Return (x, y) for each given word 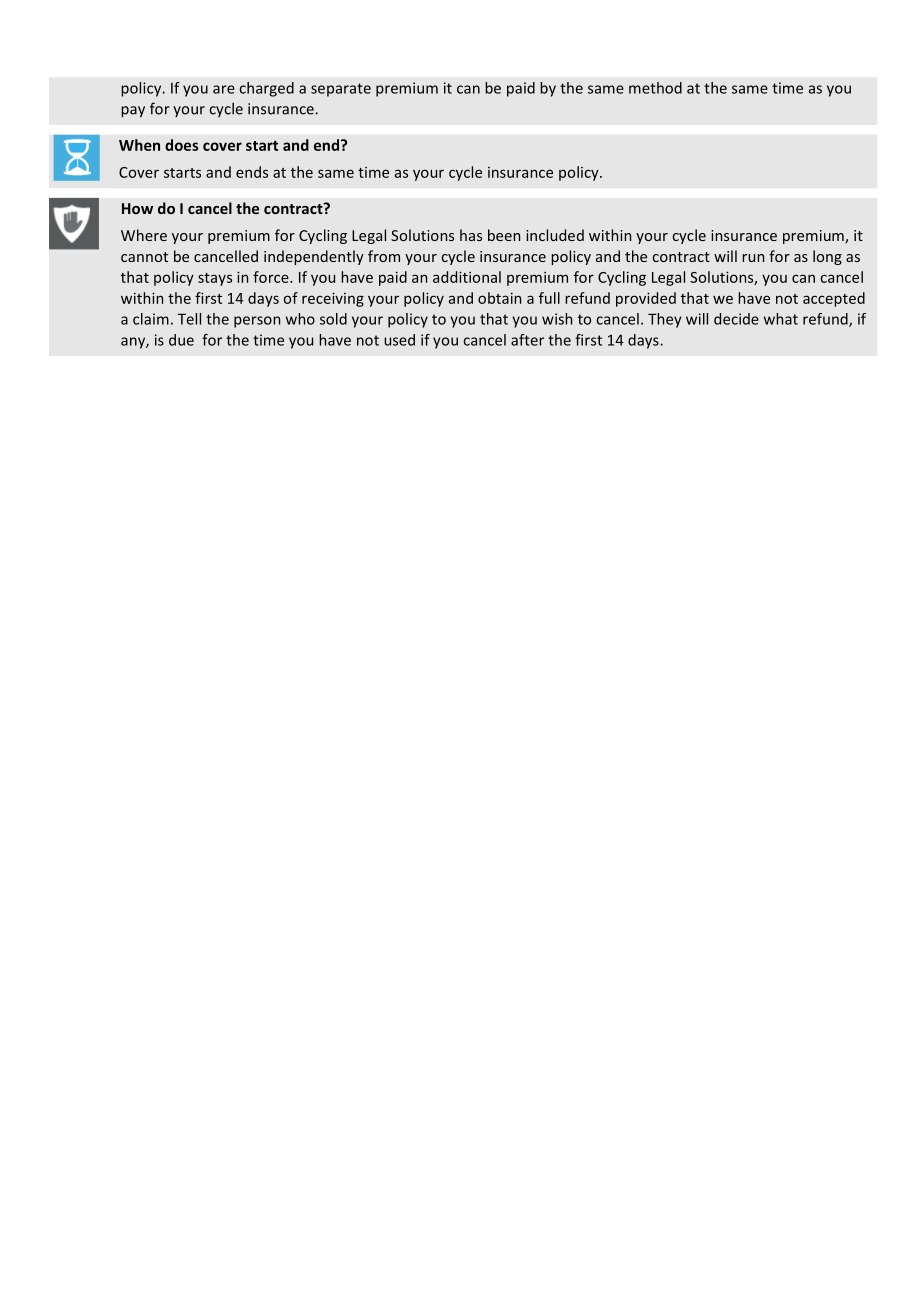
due (181, 340)
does (181, 145)
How (137, 208)
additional (467, 277)
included (555, 235)
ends (252, 172)
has (471, 235)
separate (341, 90)
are (224, 89)
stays (215, 279)
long (827, 257)
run (753, 258)
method (655, 88)
